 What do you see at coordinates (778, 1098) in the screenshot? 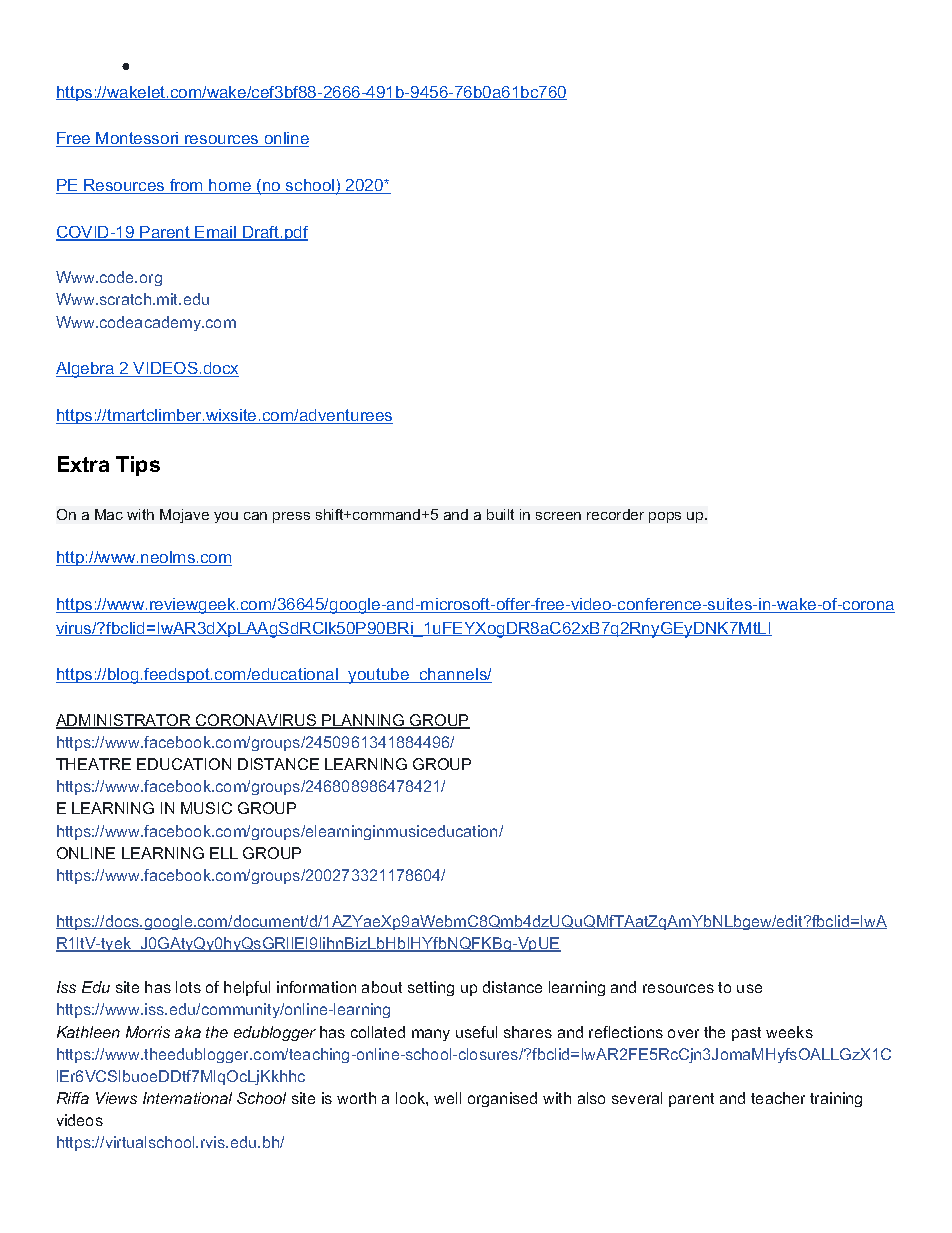
I see `teacher` at bounding box center [778, 1098].
